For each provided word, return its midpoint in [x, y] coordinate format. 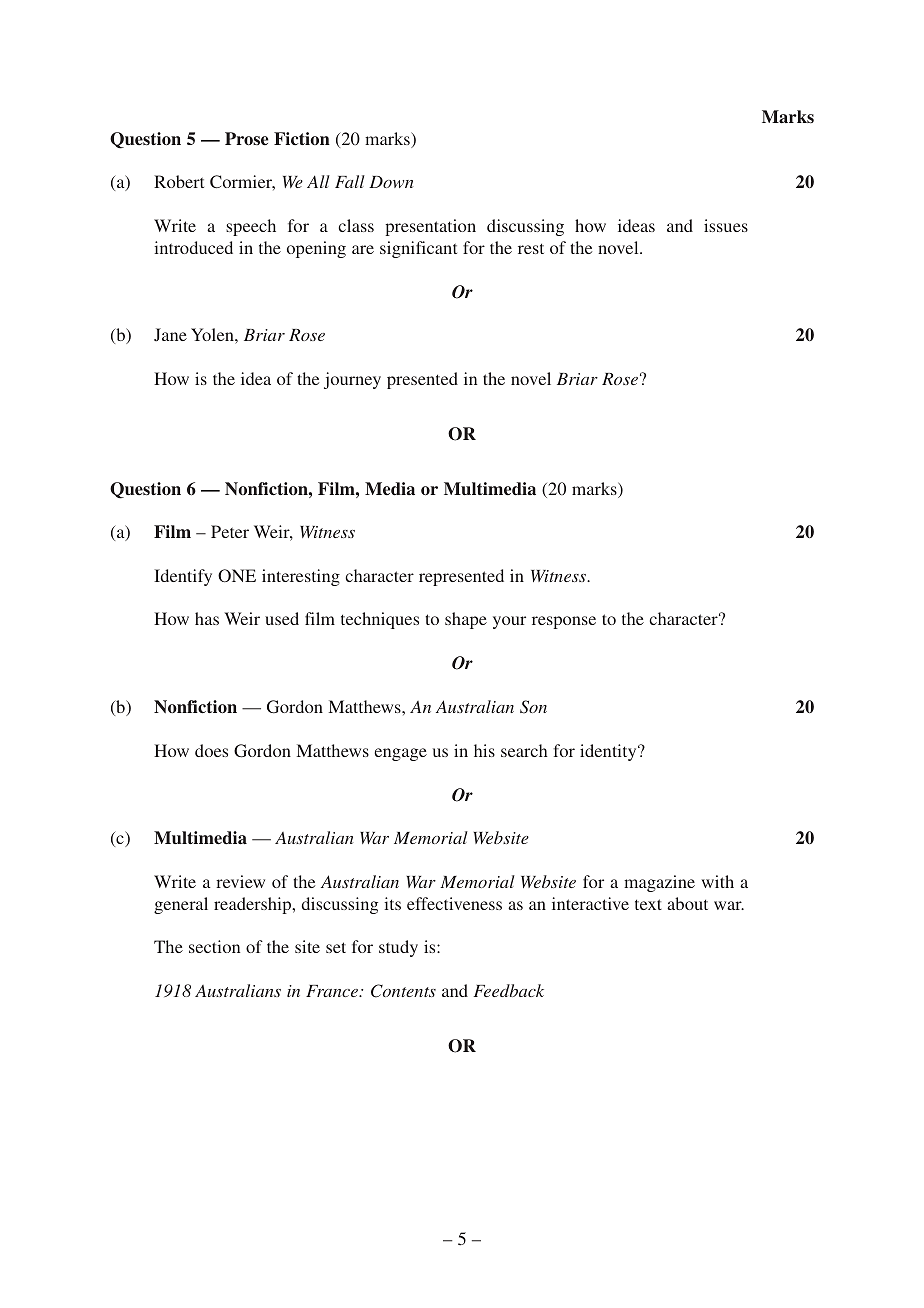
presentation [430, 227]
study [398, 948]
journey [352, 380]
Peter [230, 531]
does [211, 750]
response [564, 622]
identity [609, 752]
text [648, 904]
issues [726, 225]
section [214, 946]
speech [251, 227]
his [484, 750]
